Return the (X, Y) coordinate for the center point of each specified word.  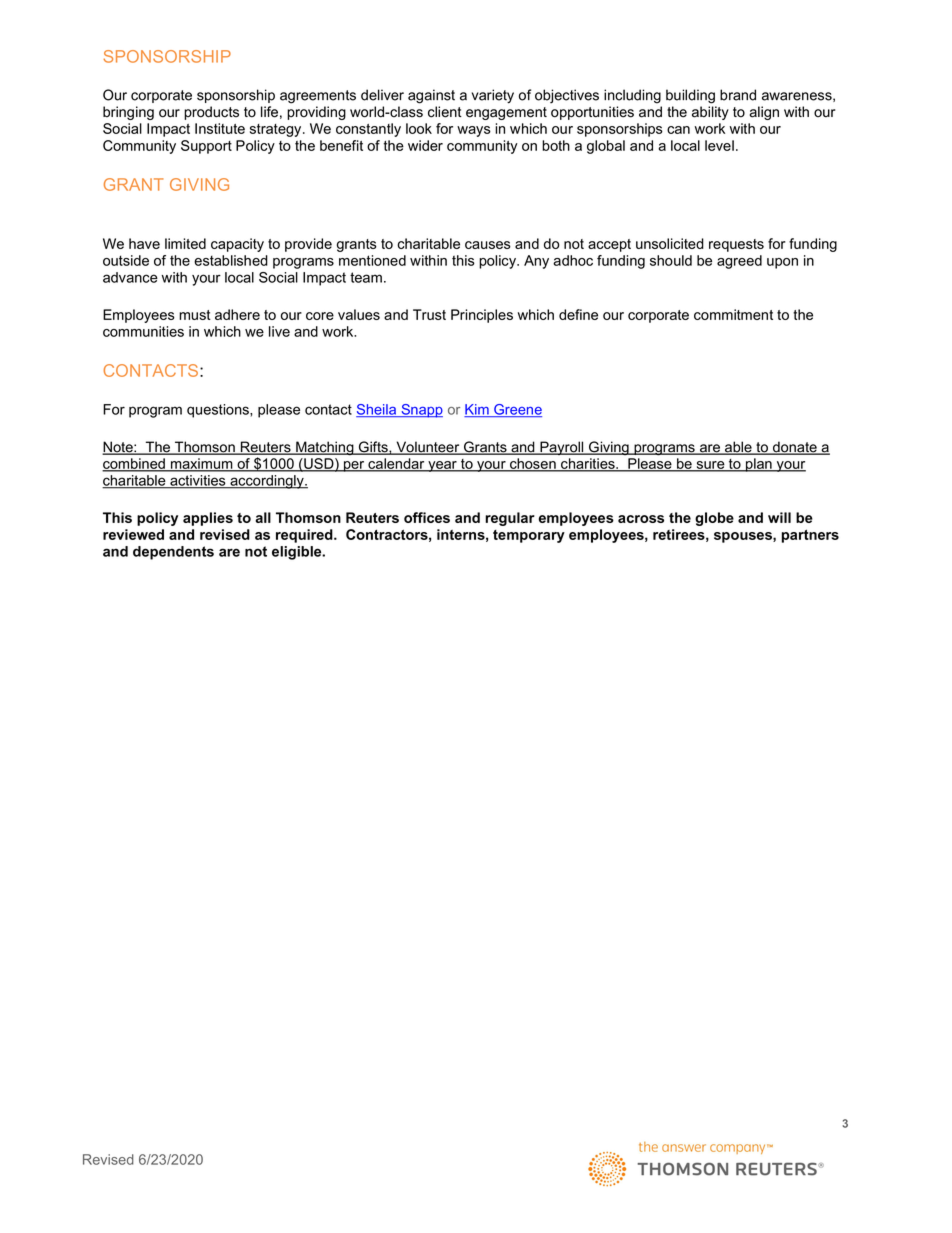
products (211, 113)
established (231, 260)
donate (795, 448)
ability (710, 113)
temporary (529, 536)
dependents (173, 553)
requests (736, 245)
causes (488, 245)
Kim (477, 410)
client (445, 112)
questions (219, 411)
